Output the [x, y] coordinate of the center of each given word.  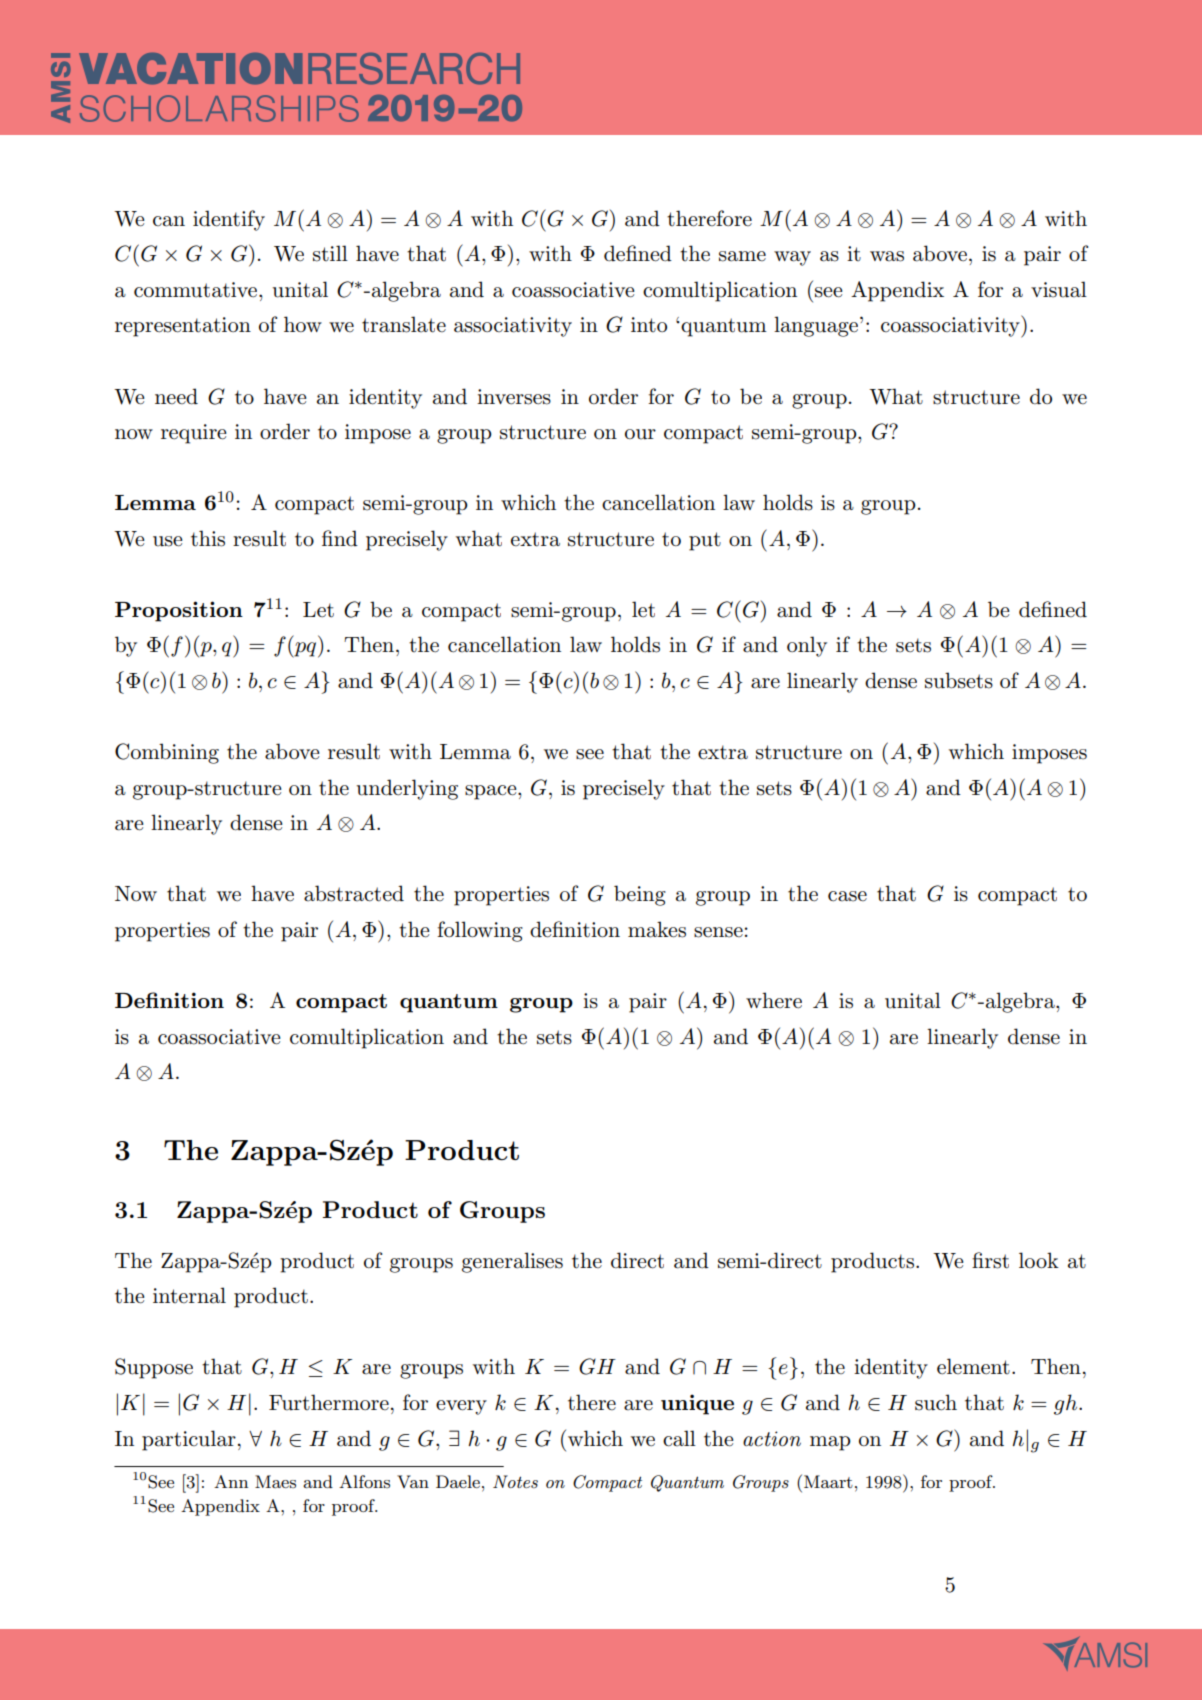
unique [697, 1404]
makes [657, 929]
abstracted [354, 893]
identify [229, 220]
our [640, 434]
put [705, 541]
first [990, 1260]
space [492, 792]
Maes [275, 1481]
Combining [167, 753]
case [847, 896]
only [807, 646]
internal [189, 1295]
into [649, 324]
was [887, 256]
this [208, 538]
